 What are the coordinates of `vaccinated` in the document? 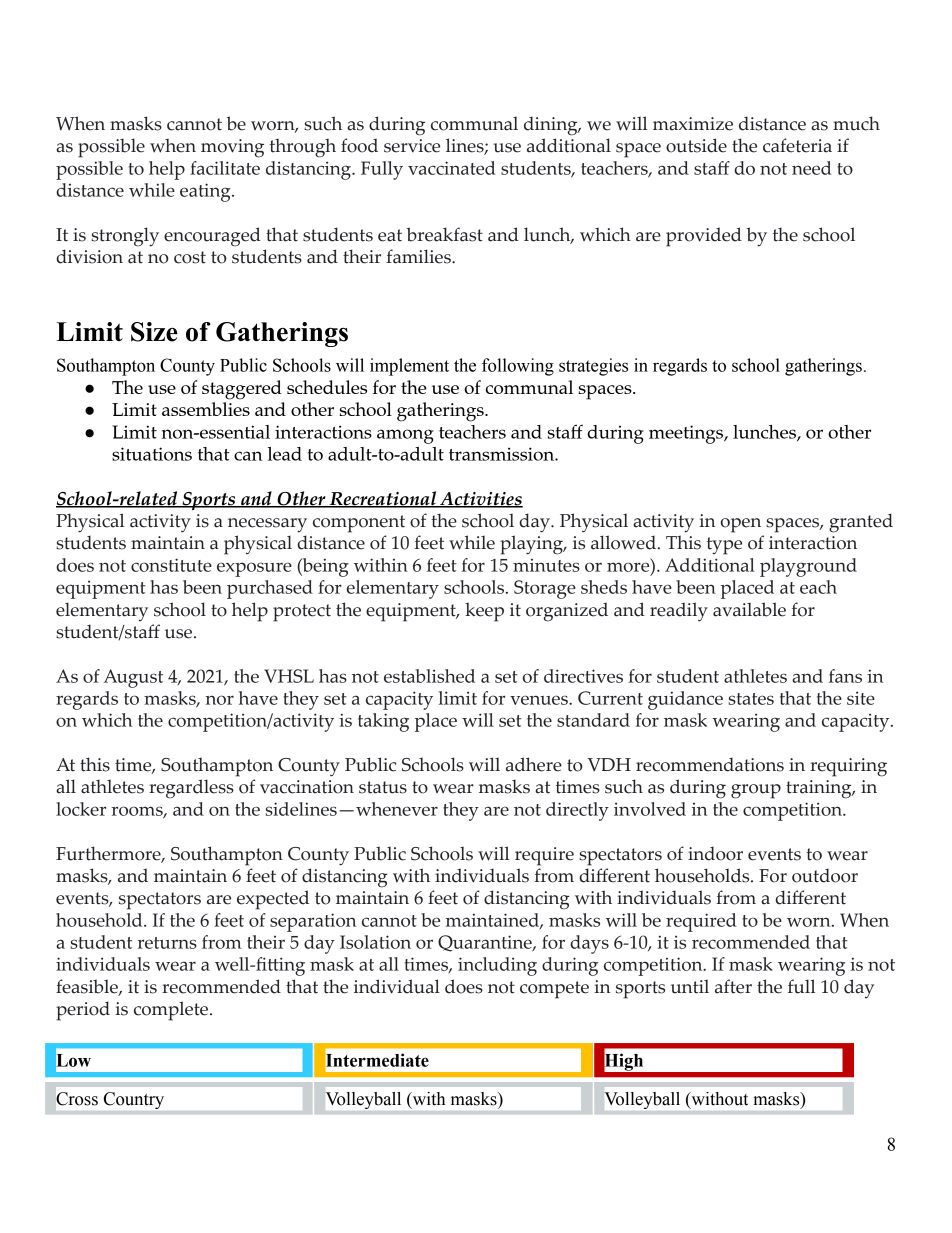 It's located at (452, 168).
